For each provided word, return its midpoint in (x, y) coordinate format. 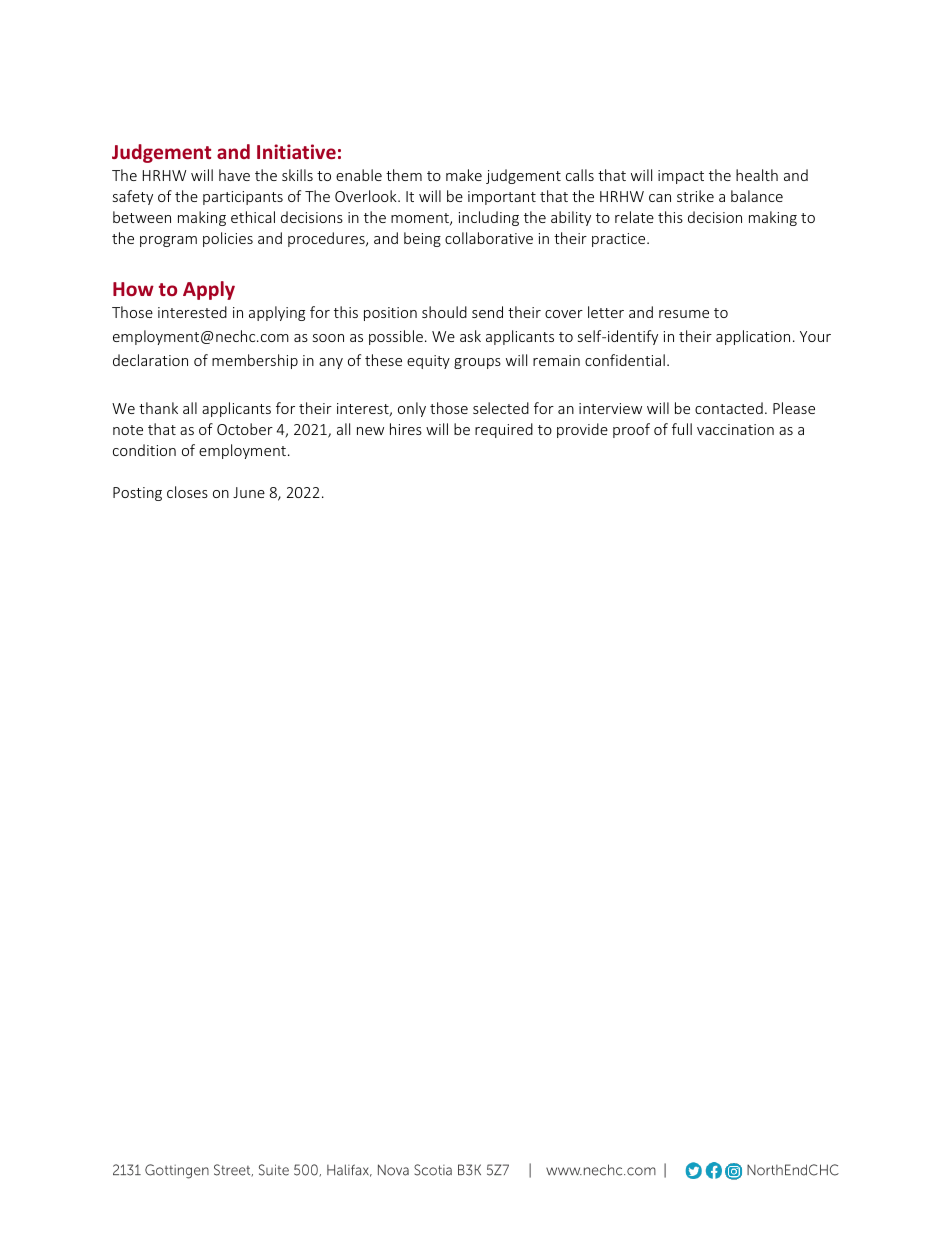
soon (328, 338)
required (504, 430)
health (757, 175)
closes (187, 492)
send (487, 312)
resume (684, 314)
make (464, 175)
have (234, 175)
